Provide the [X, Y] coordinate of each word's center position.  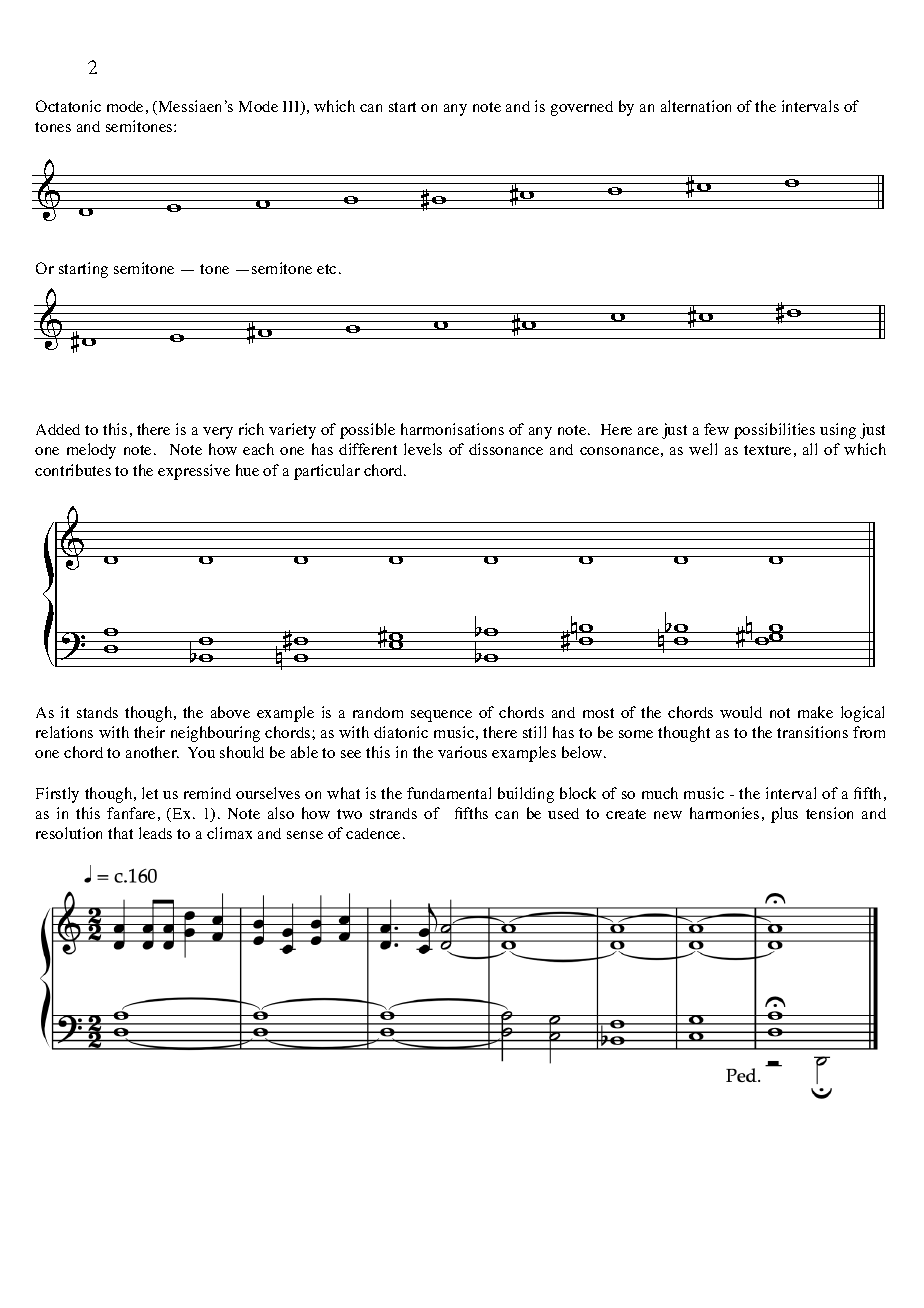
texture [767, 450]
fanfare [131, 813]
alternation [696, 106]
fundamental [449, 793]
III [292, 108]
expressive [194, 472]
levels [423, 449]
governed [582, 108]
